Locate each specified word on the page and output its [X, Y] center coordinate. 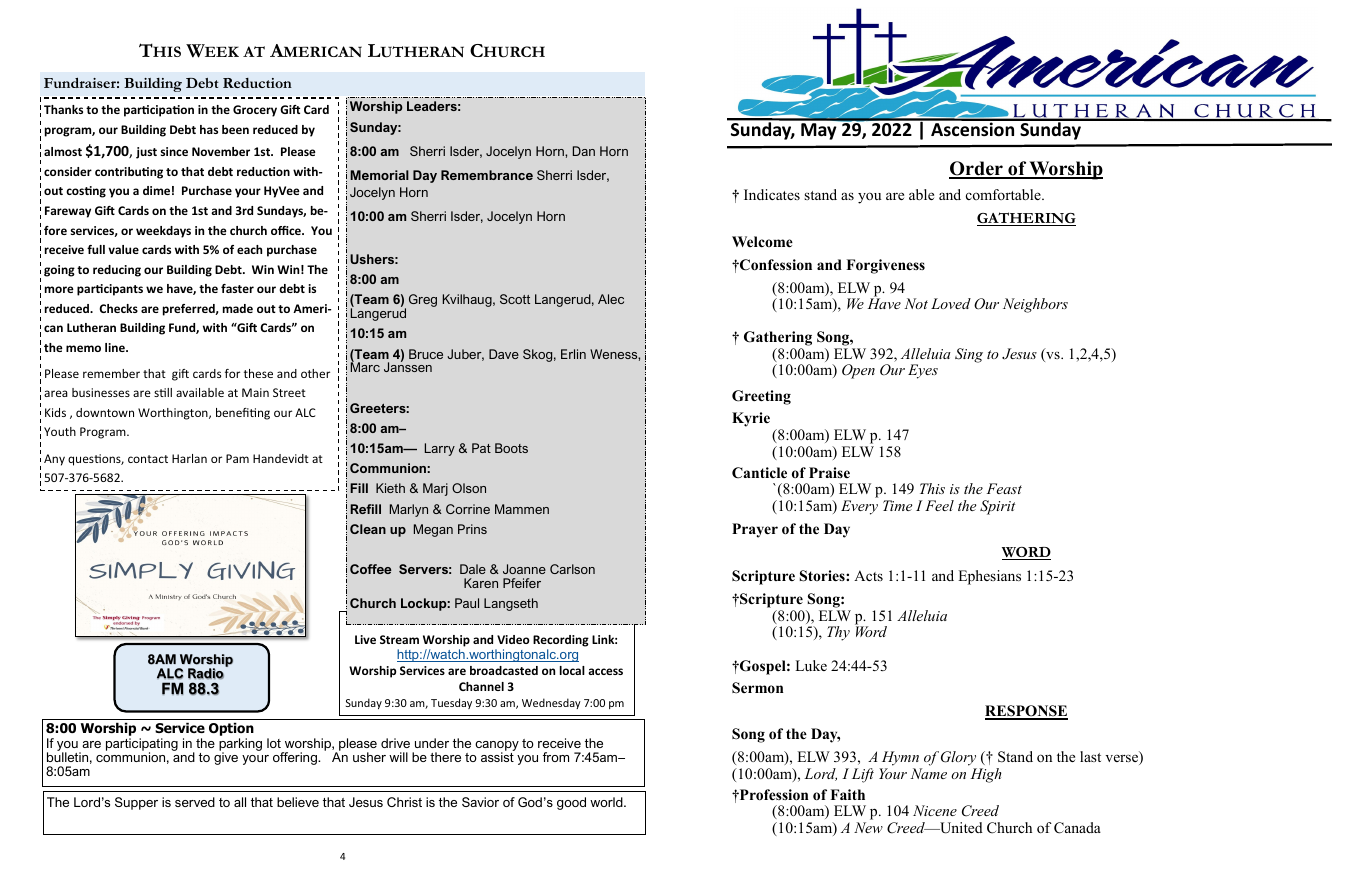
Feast [1004, 488]
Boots [511, 448]
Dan [584, 151]
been [235, 129]
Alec [611, 299]
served [195, 802]
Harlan [189, 458]
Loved [951, 303]
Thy [838, 633]
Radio [207, 672]
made [238, 308]
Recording [561, 641]
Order [977, 169]
